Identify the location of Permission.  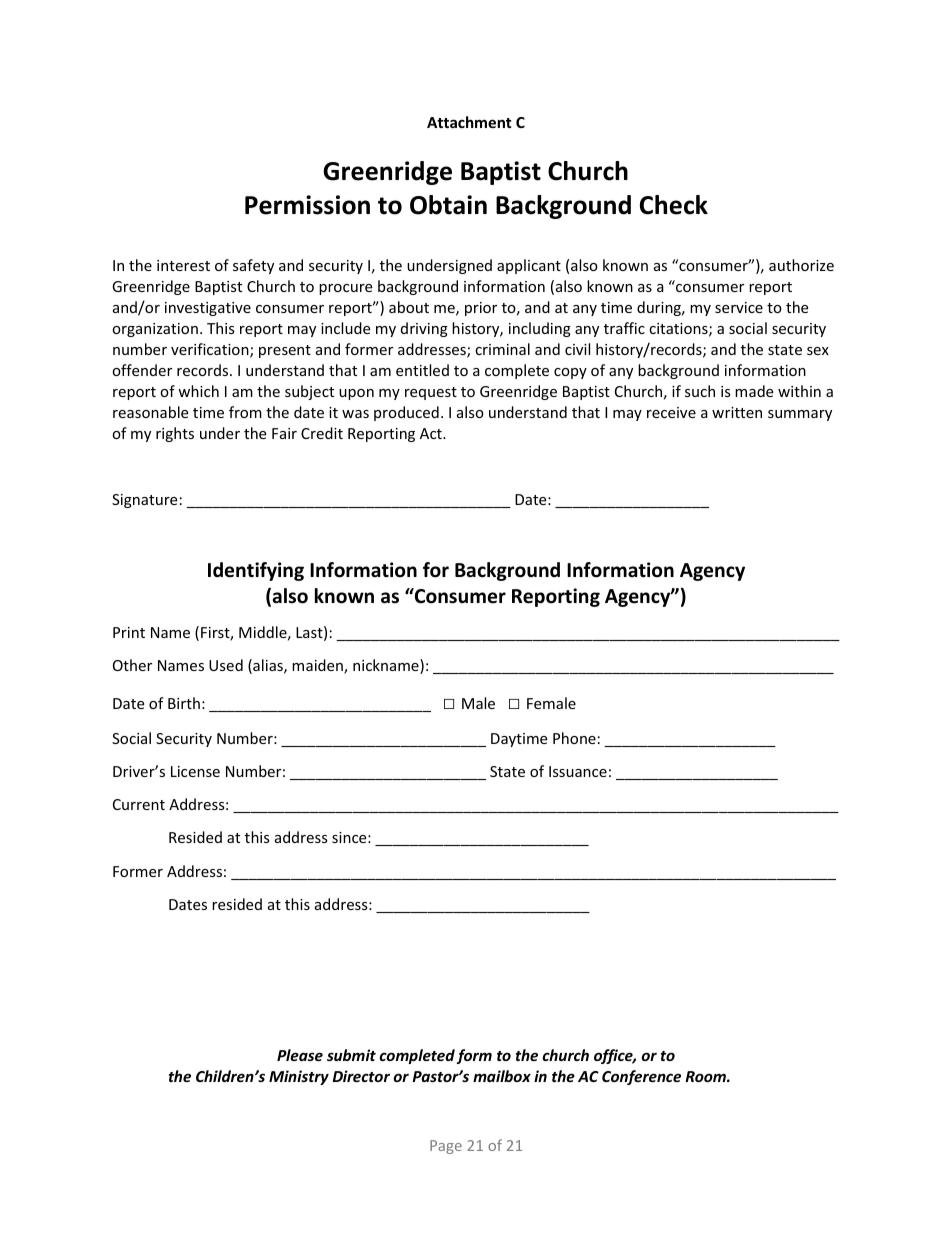
(307, 205).
